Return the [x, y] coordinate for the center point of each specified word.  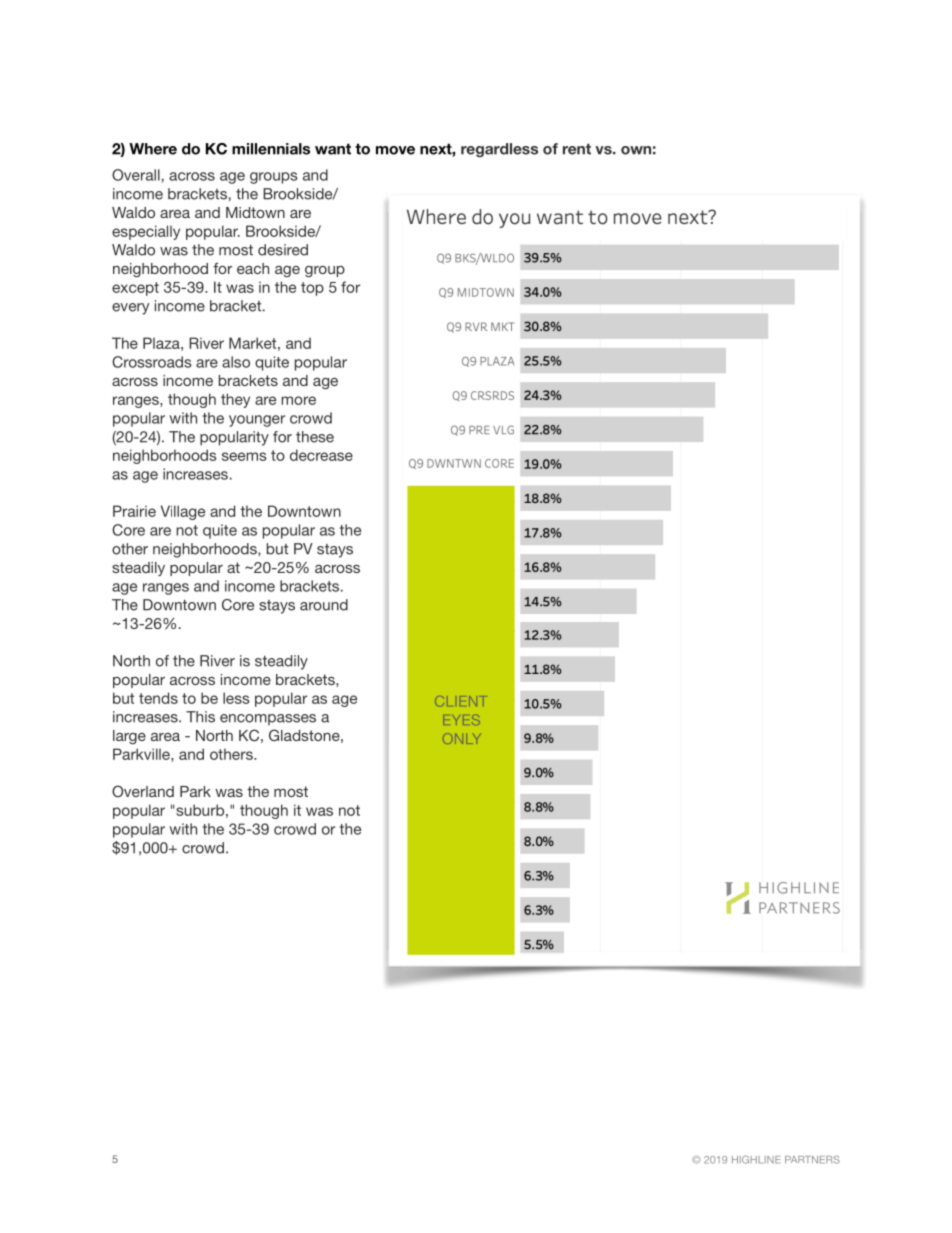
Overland [143, 791]
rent [577, 149]
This [200, 717]
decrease [321, 455]
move [395, 150]
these [315, 437]
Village [183, 512]
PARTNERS [812, 1160]
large [129, 737]
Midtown [255, 212]
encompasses [268, 719]
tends [158, 698]
